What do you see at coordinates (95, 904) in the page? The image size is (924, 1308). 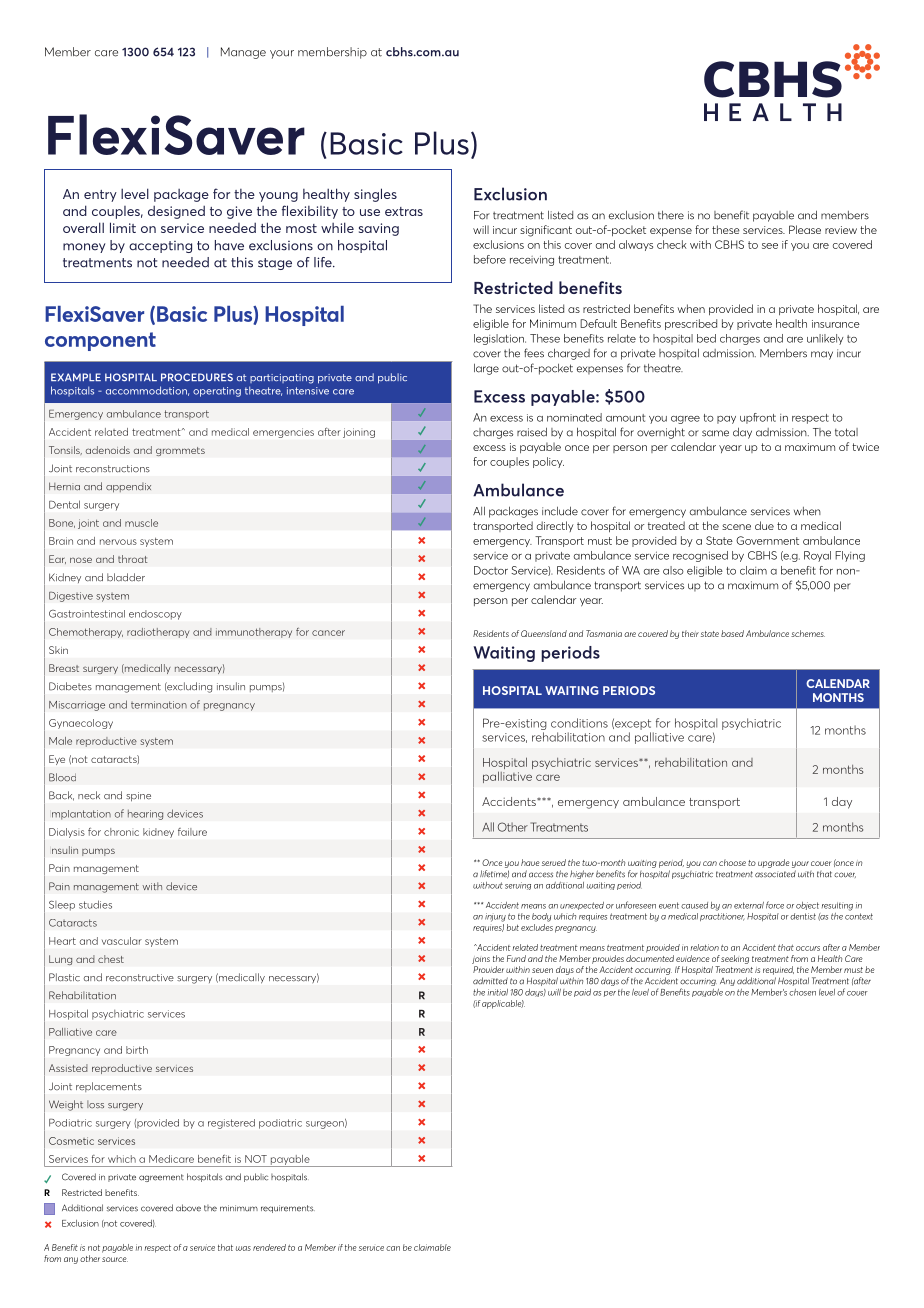 I see `studies` at bounding box center [95, 904].
